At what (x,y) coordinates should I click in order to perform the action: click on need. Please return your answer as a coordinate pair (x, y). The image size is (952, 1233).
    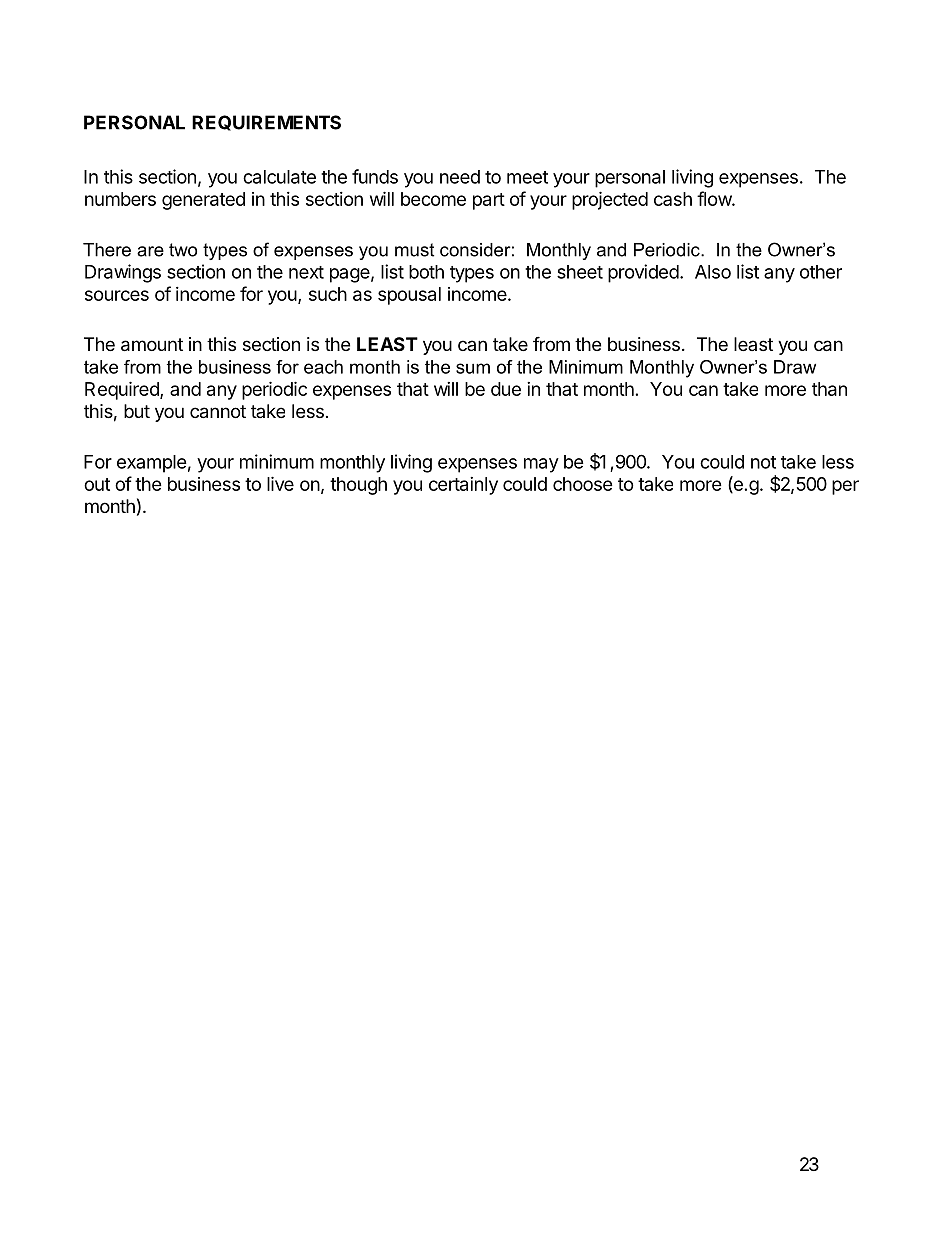
    Looking at the image, I should click on (460, 177).
